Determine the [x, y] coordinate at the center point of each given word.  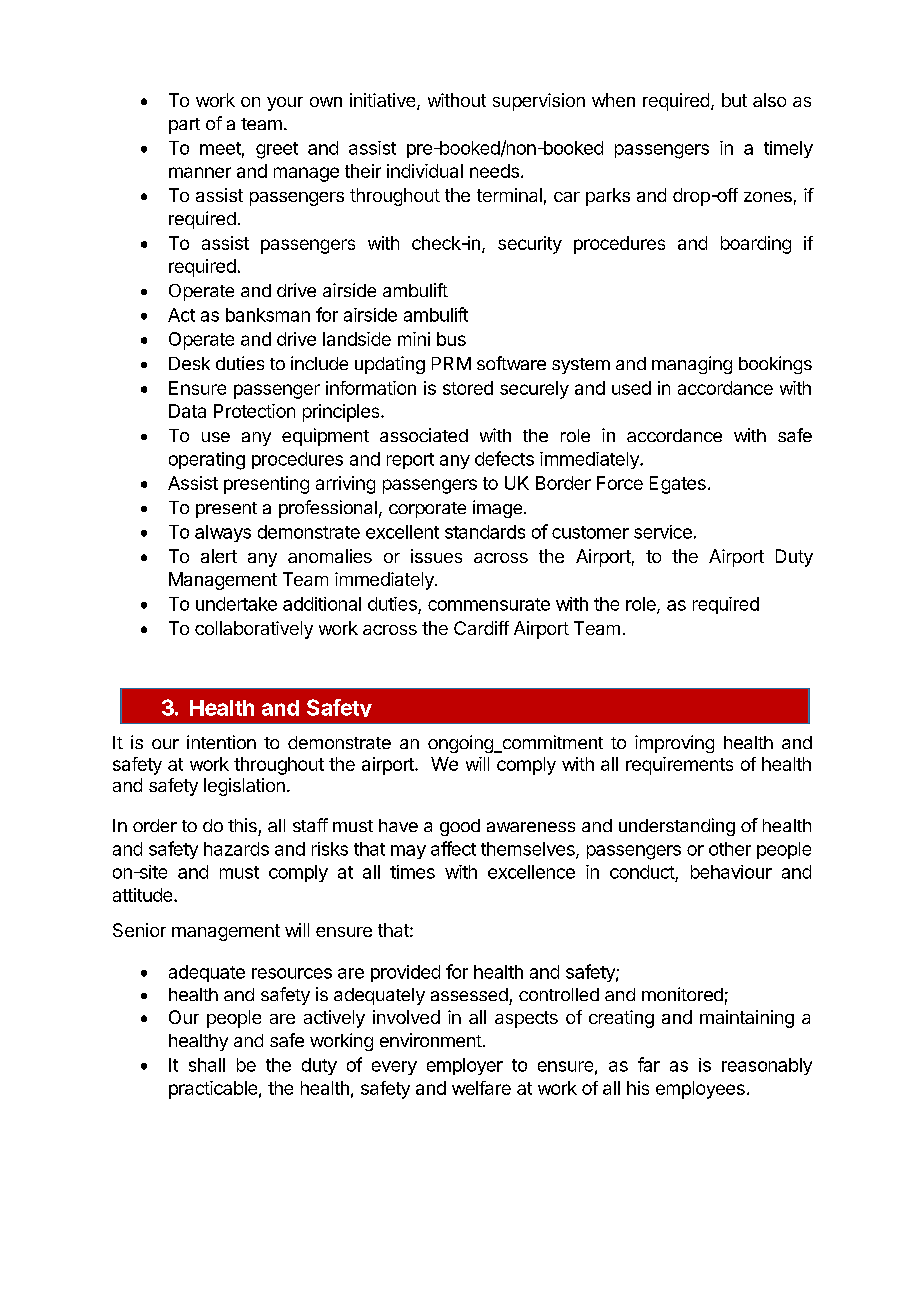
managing [692, 365]
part [184, 126]
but [734, 100]
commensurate [489, 604]
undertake [236, 604]
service [663, 532]
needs [494, 171]
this [242, 825]
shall [207, 1065]
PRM [451, 363]
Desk [189, 363]
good [460, 827]
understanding [677, 827]
